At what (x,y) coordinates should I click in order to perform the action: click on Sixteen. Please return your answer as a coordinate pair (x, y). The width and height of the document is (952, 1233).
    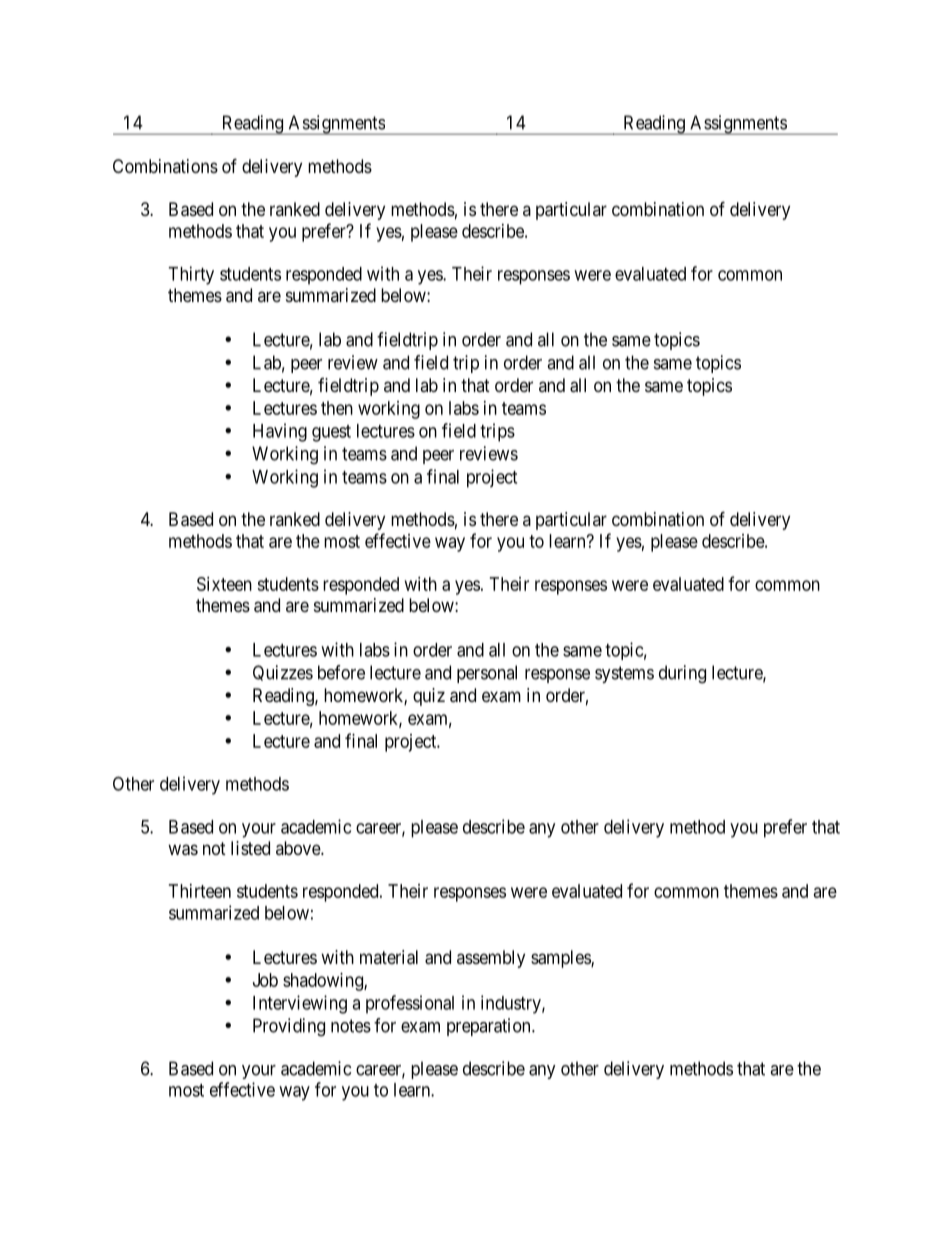
    Looking at the image, I should click on (224, 584).
